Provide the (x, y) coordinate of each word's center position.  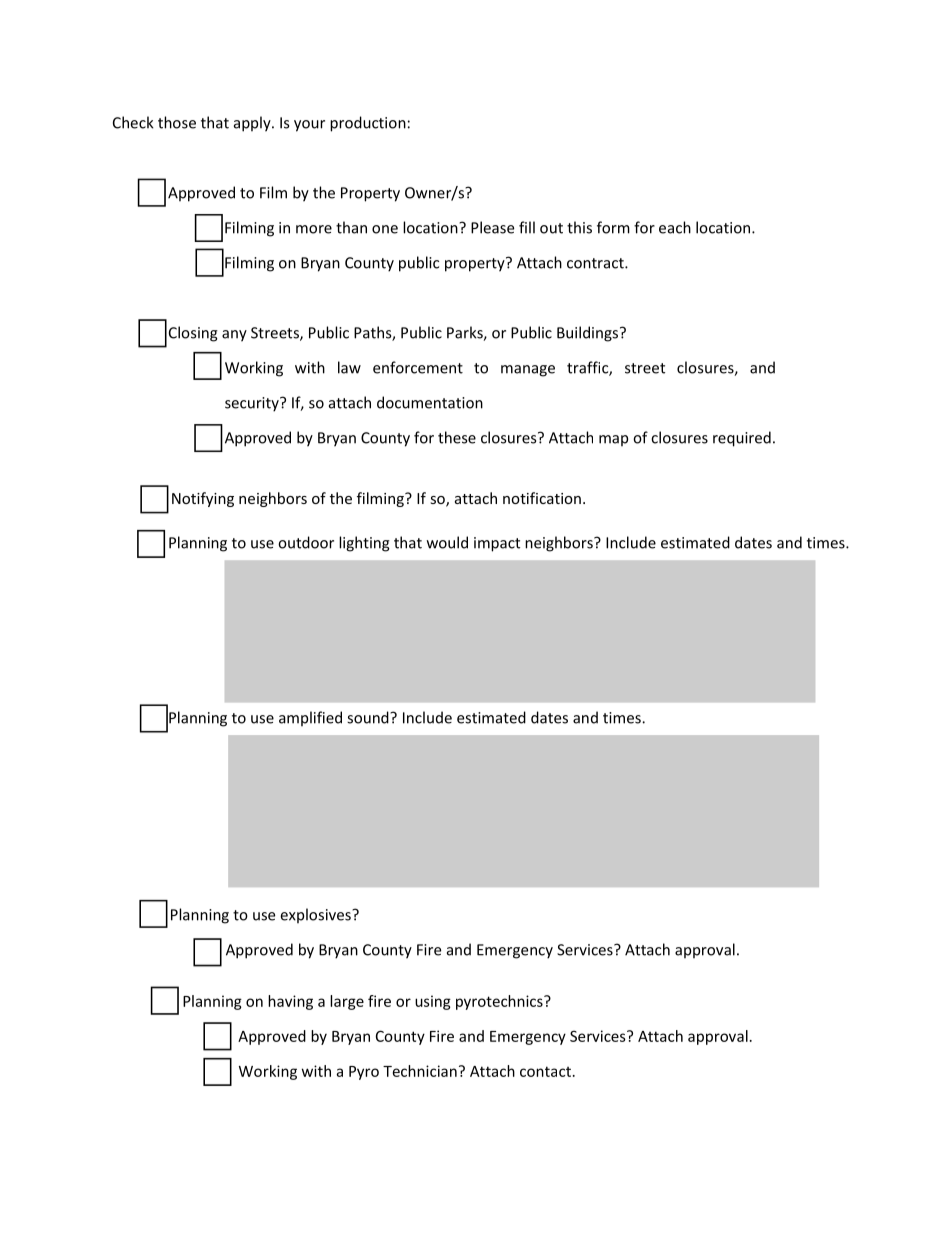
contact (545, 1071)
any (234, 336)
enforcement (418, 367)
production (368, 124)
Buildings (589, 334)
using (433, 1002)
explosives (316, 916)
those (177, 122)
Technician (420, 1071)
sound (369, 717)
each (675, 227)
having (290, 1002)
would (447, 542)
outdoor (306, 542)
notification (542, 498)
